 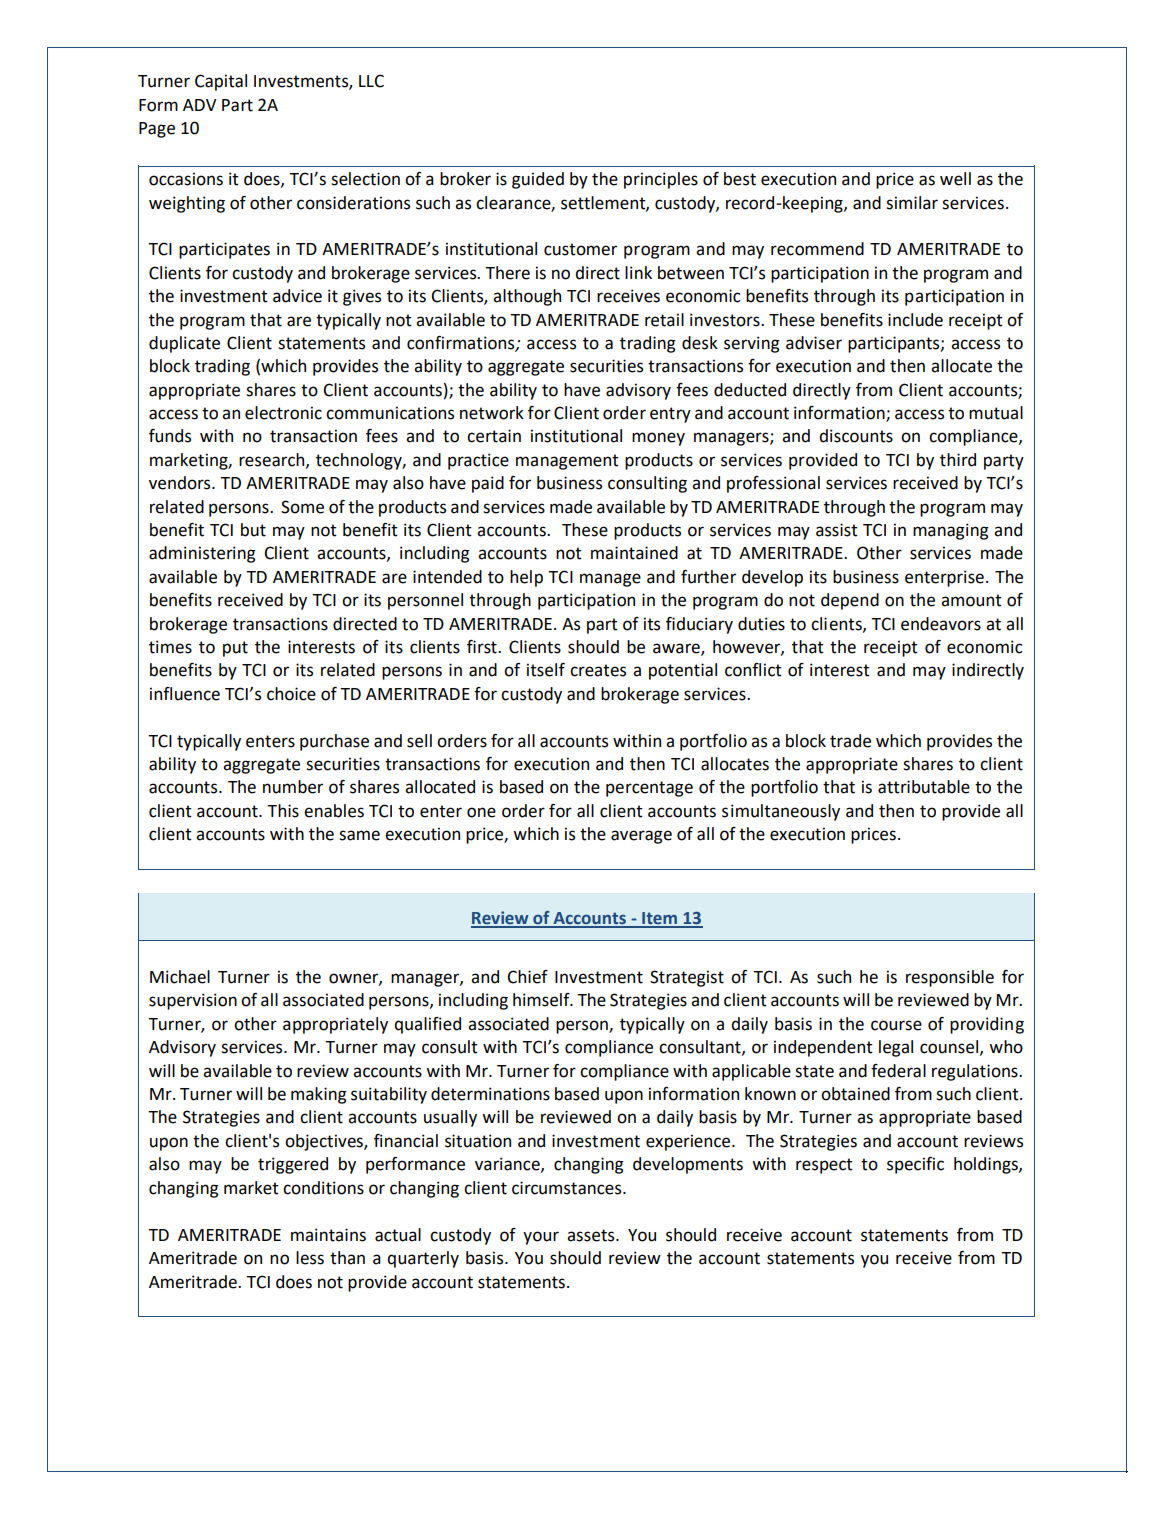 I want to click on guided, so click(x=538, y=180).
